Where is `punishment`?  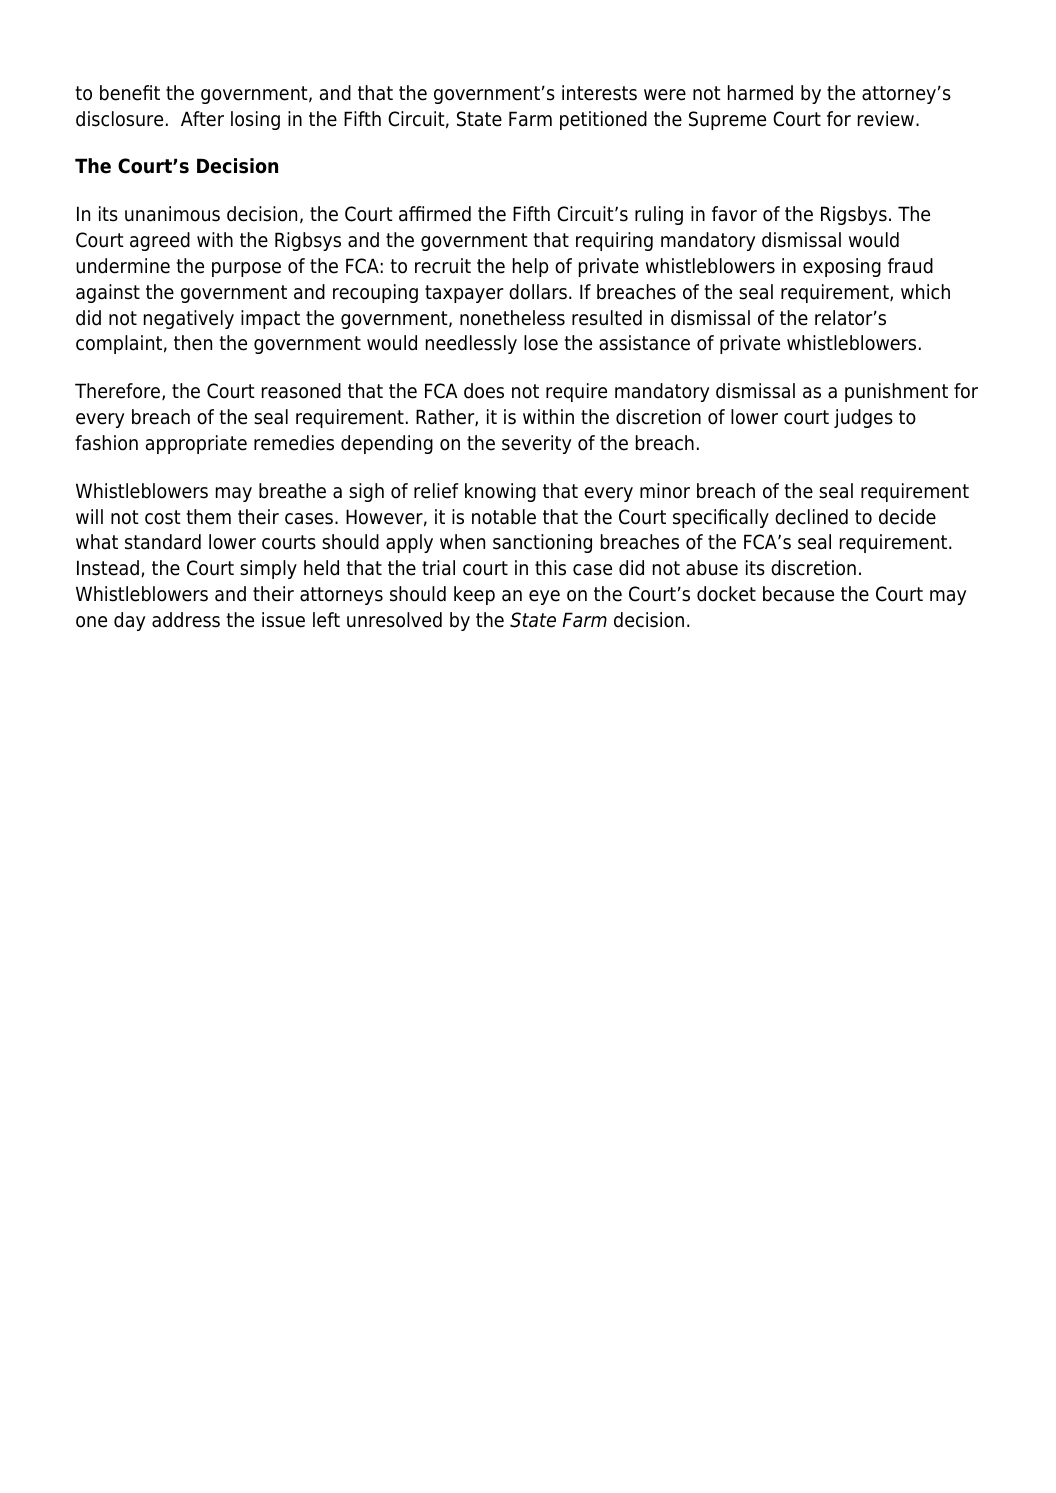 punishment is located at coordinates (896, 392).
